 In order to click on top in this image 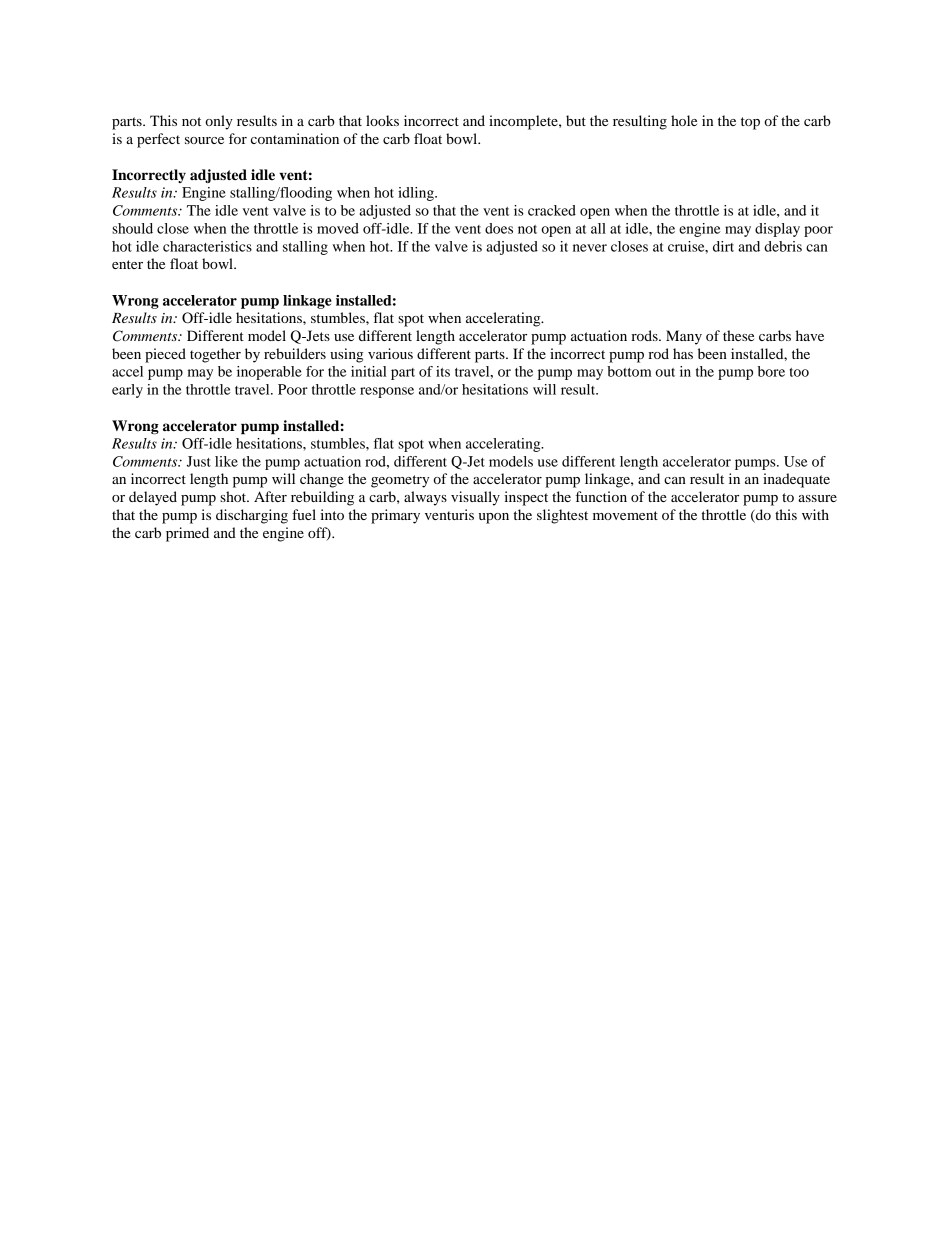, I will do `click(750, 123)`.
